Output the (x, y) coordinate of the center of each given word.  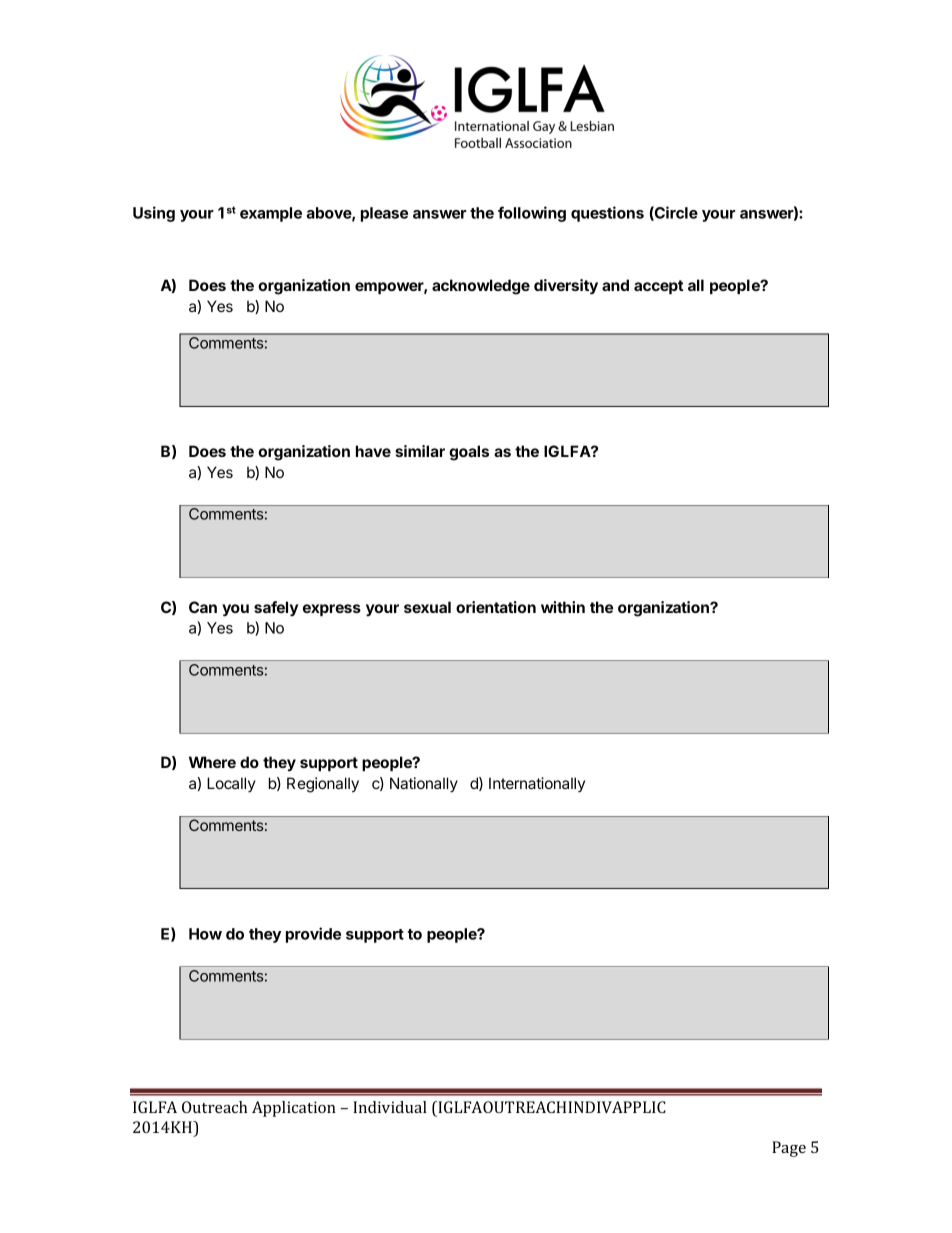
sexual (427, 607)
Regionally (323, 785)
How (205, 934)
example (271, 214)
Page (789, 1149)
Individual (390, 1107)
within (563, 607)
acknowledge (481, 287)
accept (658, 287)
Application (294, 1109)
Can (203, 607)
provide (313, 935)
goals (469, 453)
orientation (496, 607)
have (373, 451)
